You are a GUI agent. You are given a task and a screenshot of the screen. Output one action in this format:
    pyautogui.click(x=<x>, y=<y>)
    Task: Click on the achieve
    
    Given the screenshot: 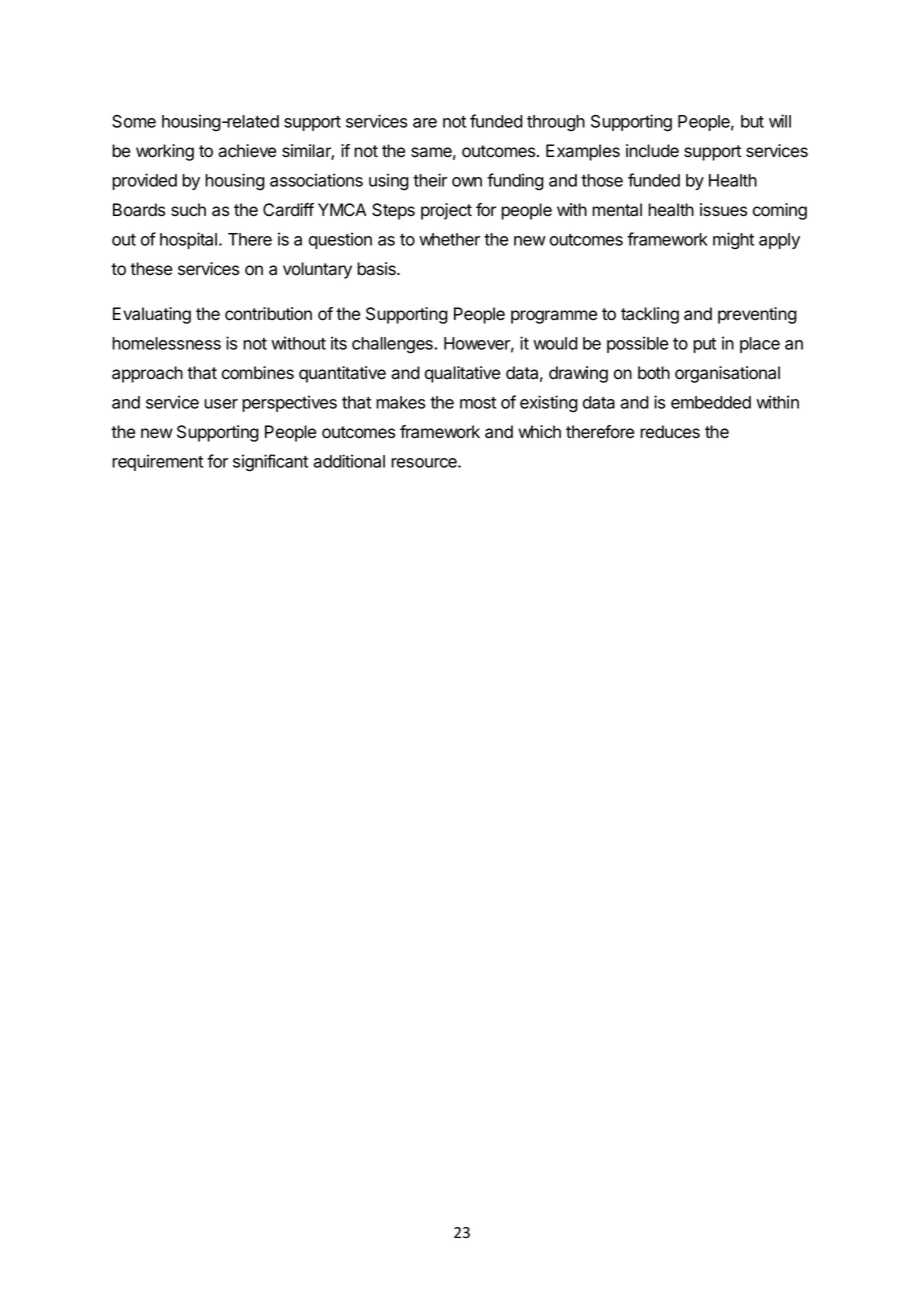 What is the action you would take?
    pyautogui.click(x=247, y=151)
